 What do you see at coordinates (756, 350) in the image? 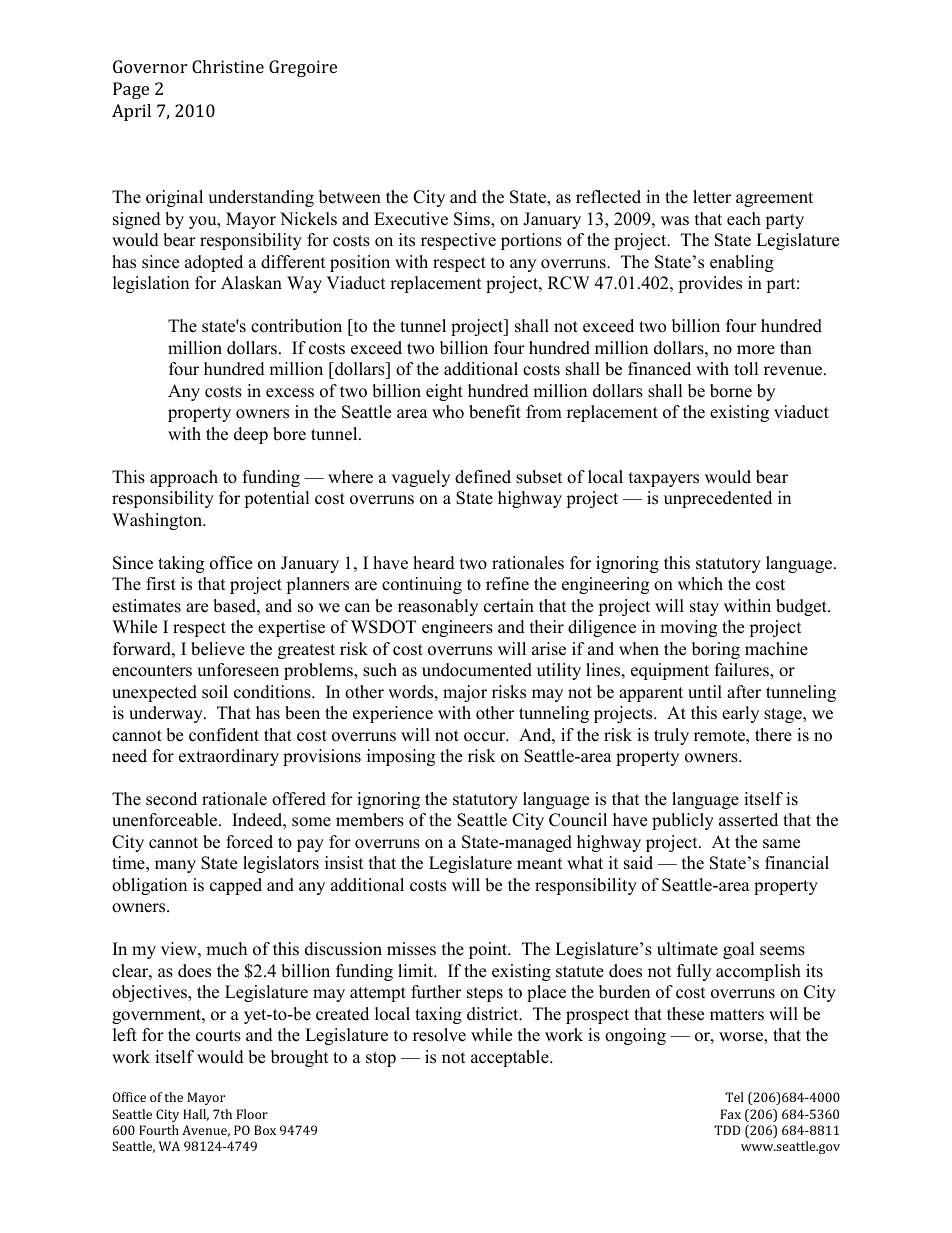
I see `more` at bounding box center [756, 350].
